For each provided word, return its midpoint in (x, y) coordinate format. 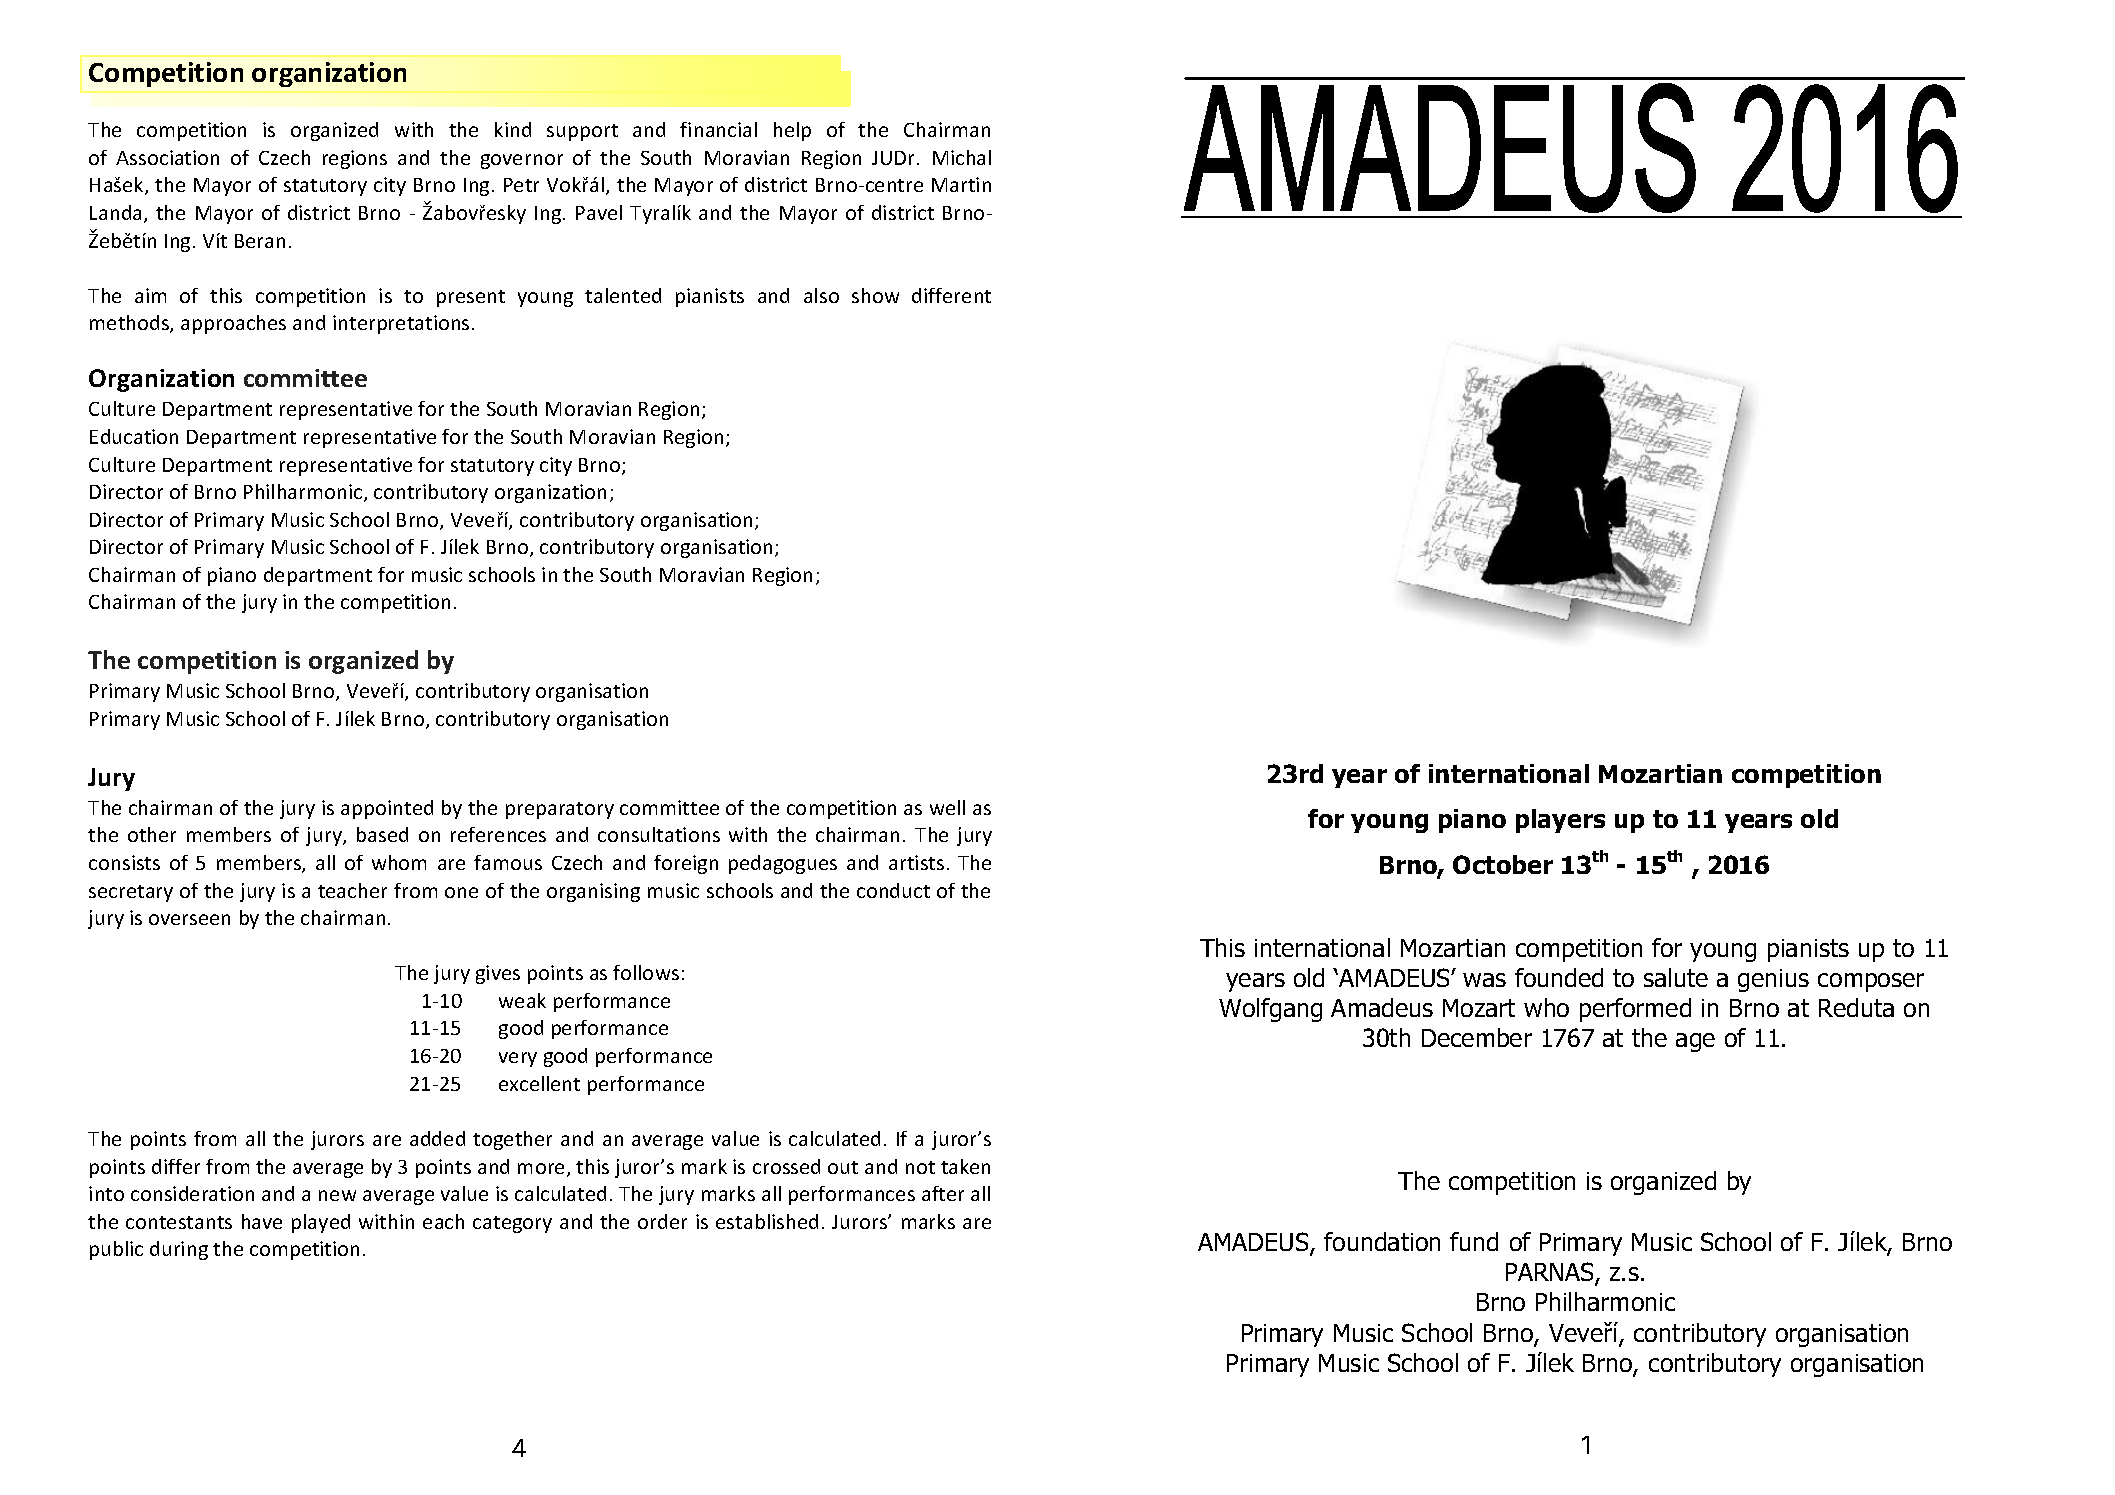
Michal (962, 157)
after (943, 1193)
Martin (961, 184)
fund (1474, 1241)
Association (167, 157)
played (321, 1223)
